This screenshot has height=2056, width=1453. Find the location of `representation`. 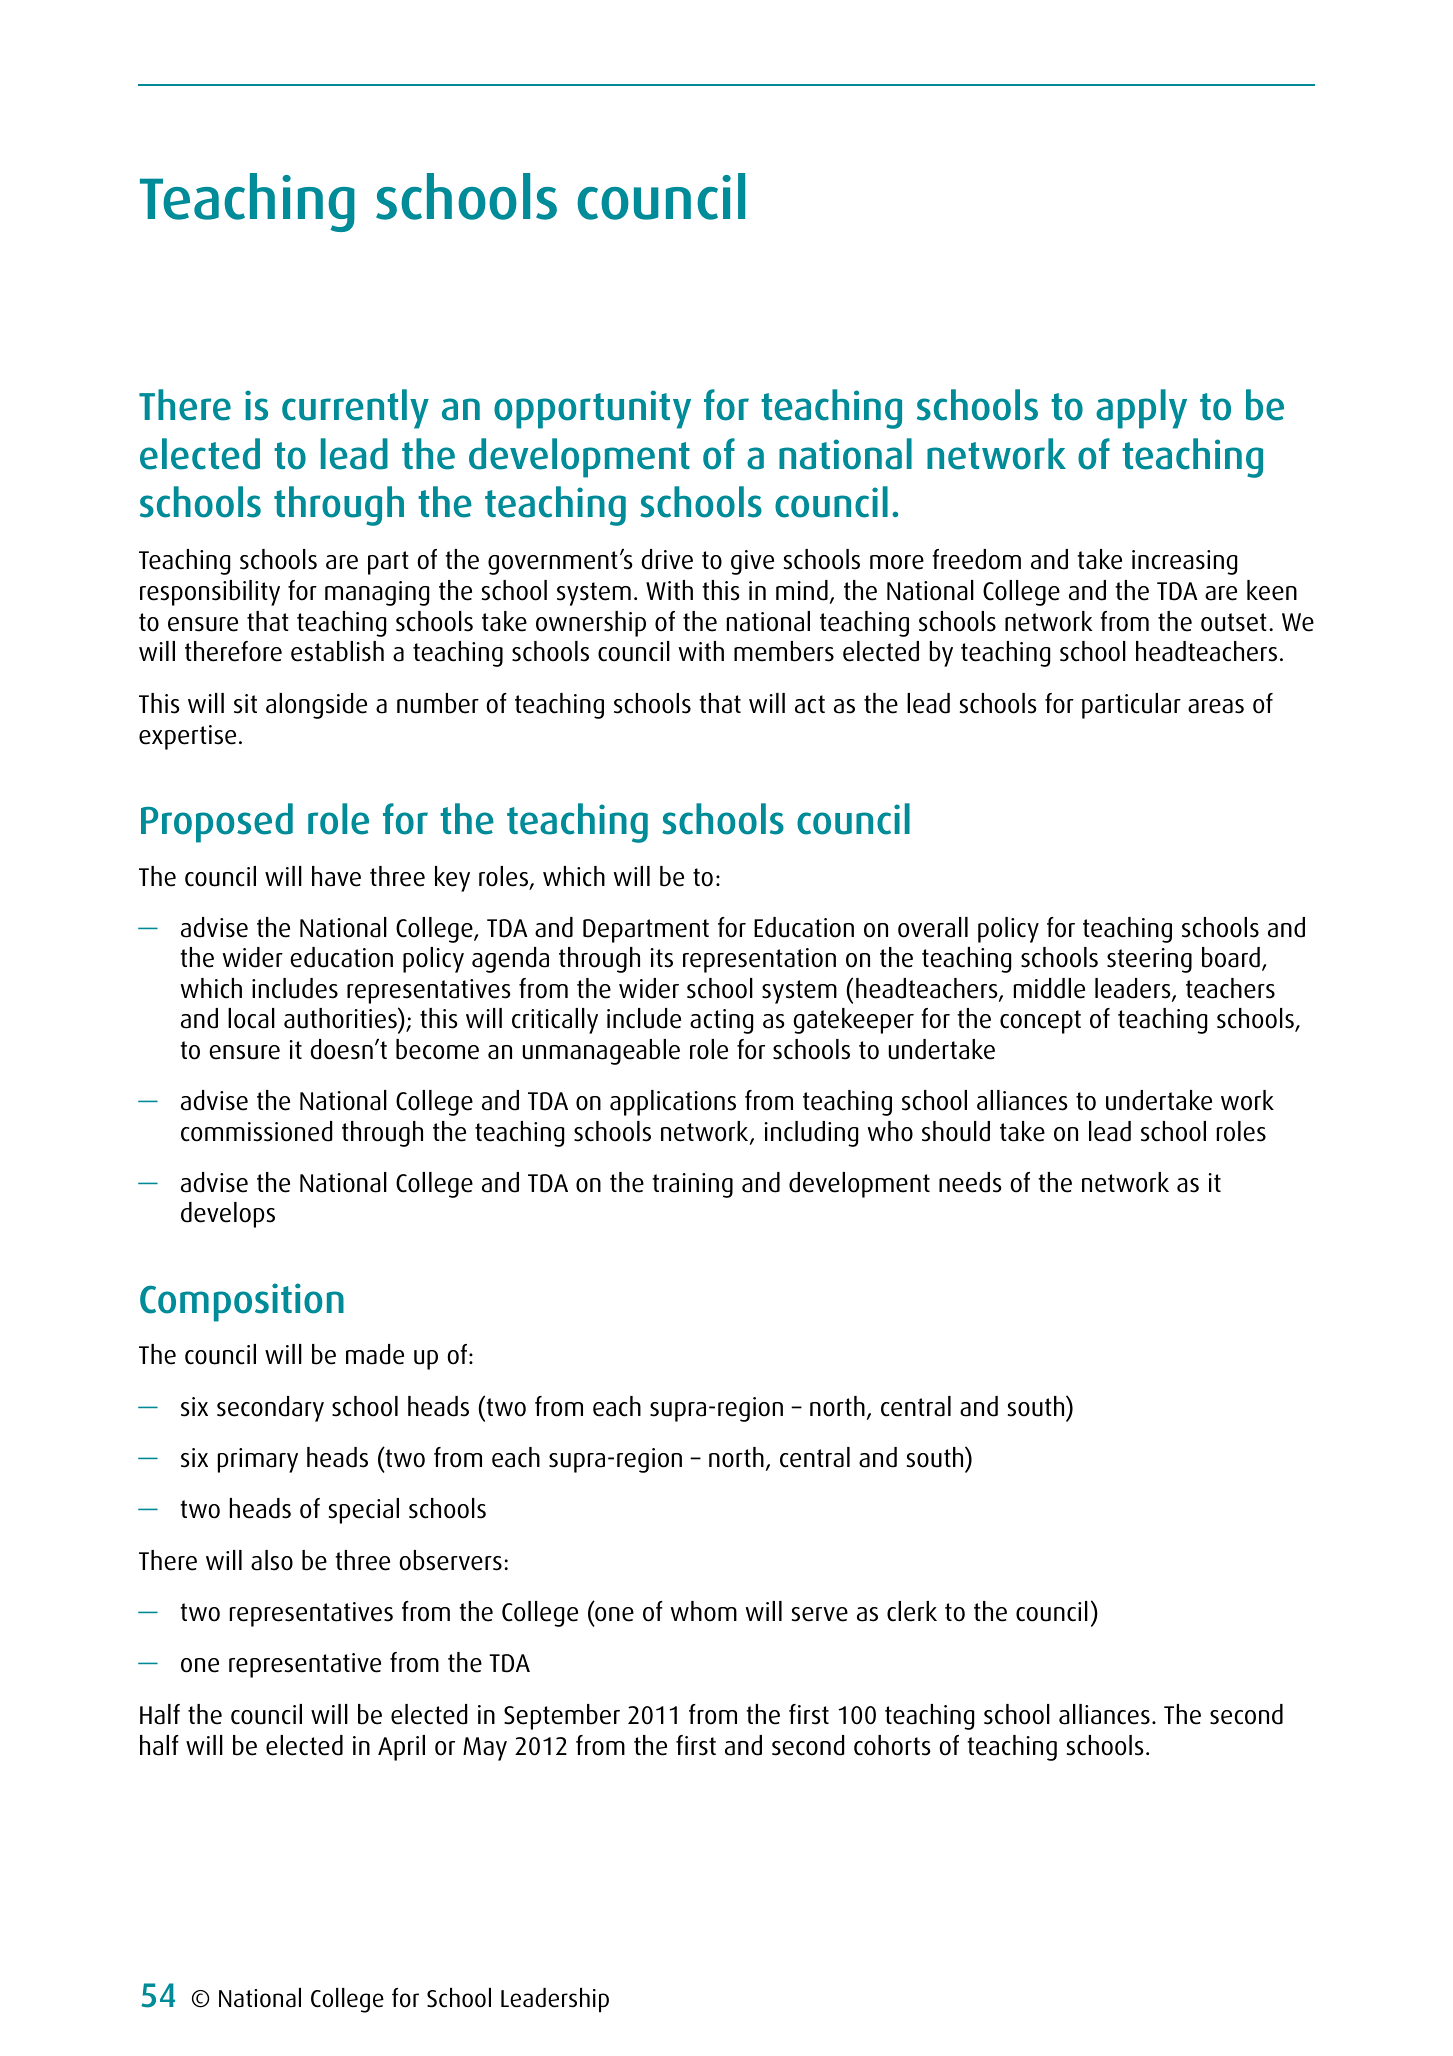

representation is located at coordinates (759, 960).
